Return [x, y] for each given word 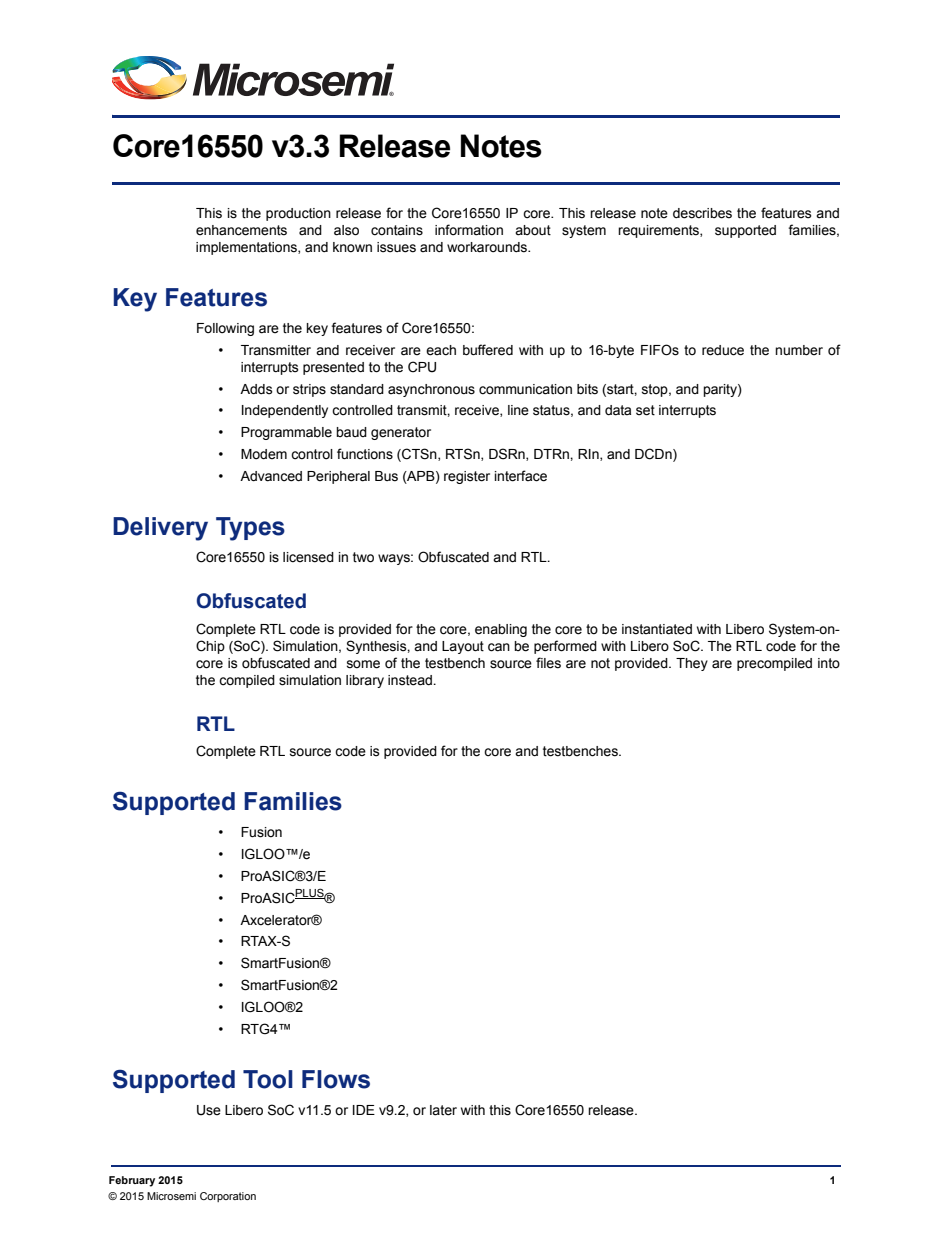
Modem [264, 454]
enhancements [241, 230]
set [645, 410]
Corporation [228, 1197]
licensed [308, 557]
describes [702, 213]
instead [411, 680]
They [692, 664]
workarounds [488, 247]
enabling [501, 630]
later [443, 1110]
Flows [336, 1079]
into [829, 663]
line [518, 410]
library [365, 681]
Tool [268, 1079]
